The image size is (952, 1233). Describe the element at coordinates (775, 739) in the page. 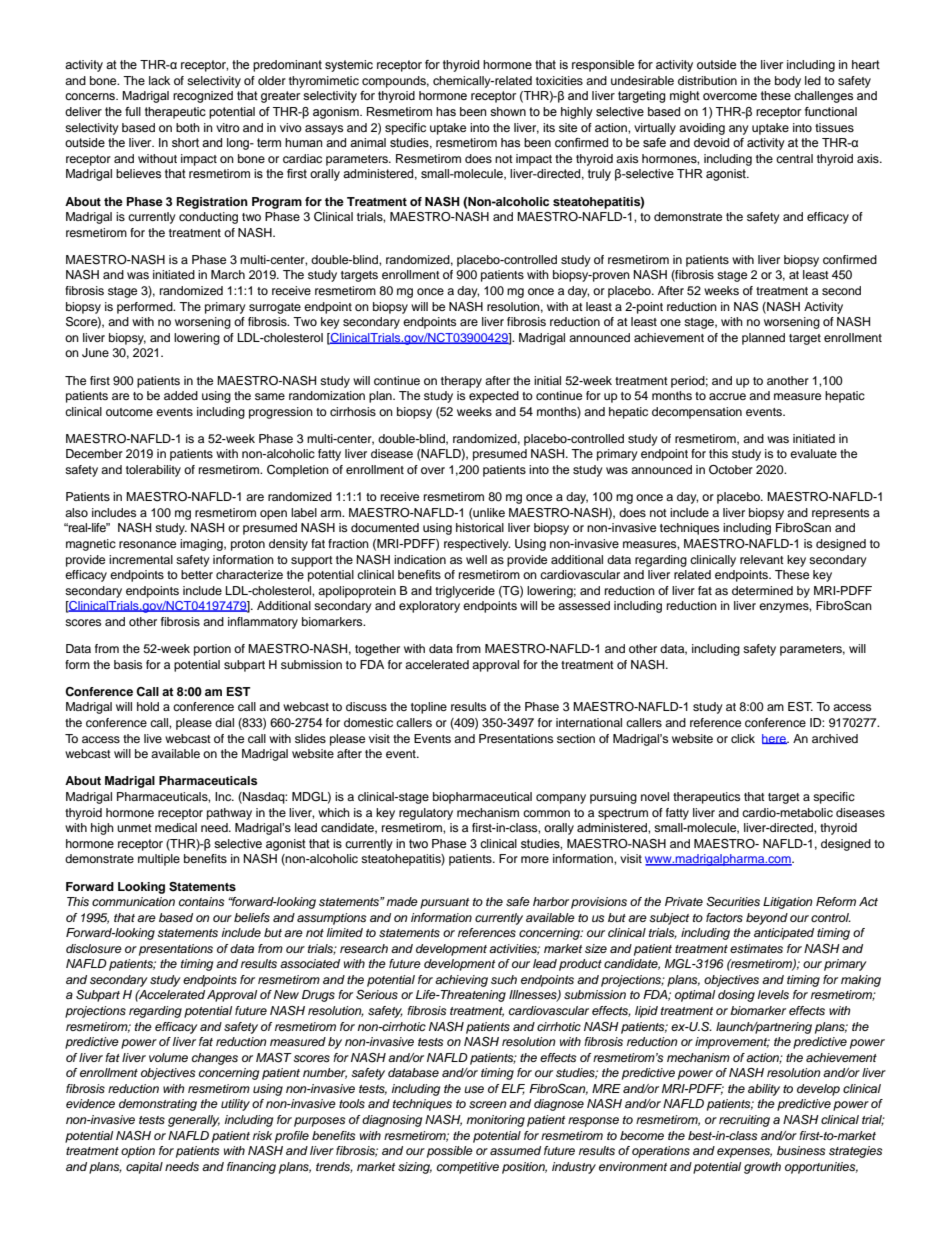

I see `here` at that location.
